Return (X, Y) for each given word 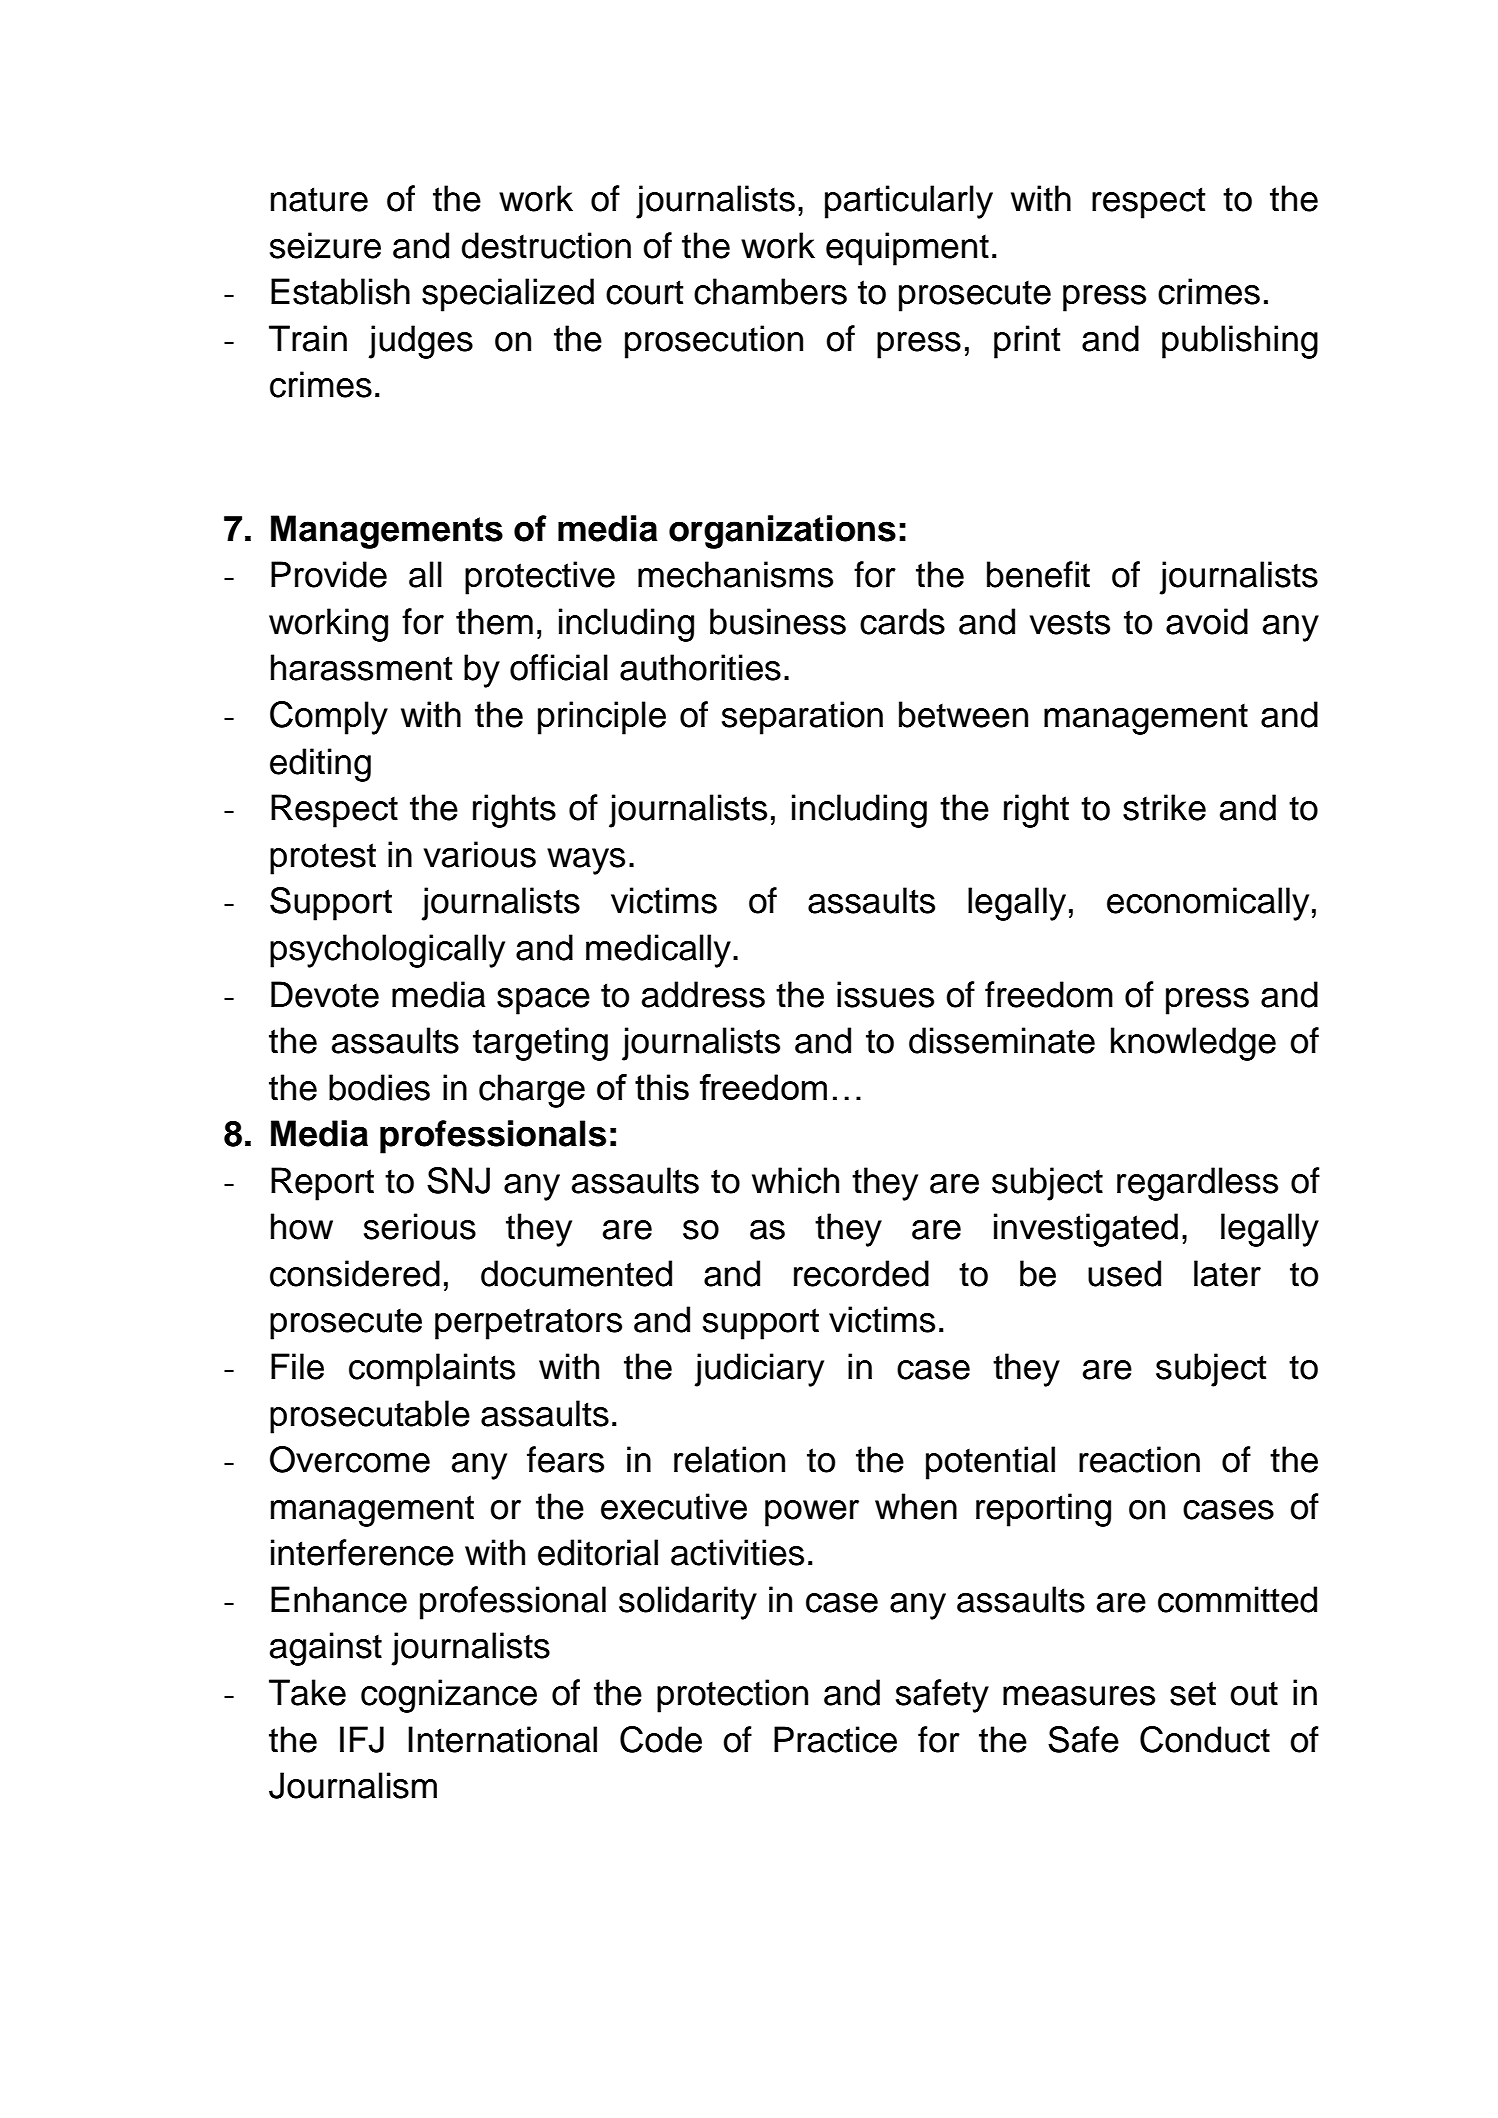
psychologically (387, 951)
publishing (1240, 342)
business (778, 621)
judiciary (759, 1370)
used (1124, 1273)
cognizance (449, 1696)
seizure (325, 245)
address (703, 994)
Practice (835, 1739)
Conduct (1205, 1739)
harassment (362, 667)
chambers (770, 291)
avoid (1207, 621)
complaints (432, 1370)
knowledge (1193, 1044)
